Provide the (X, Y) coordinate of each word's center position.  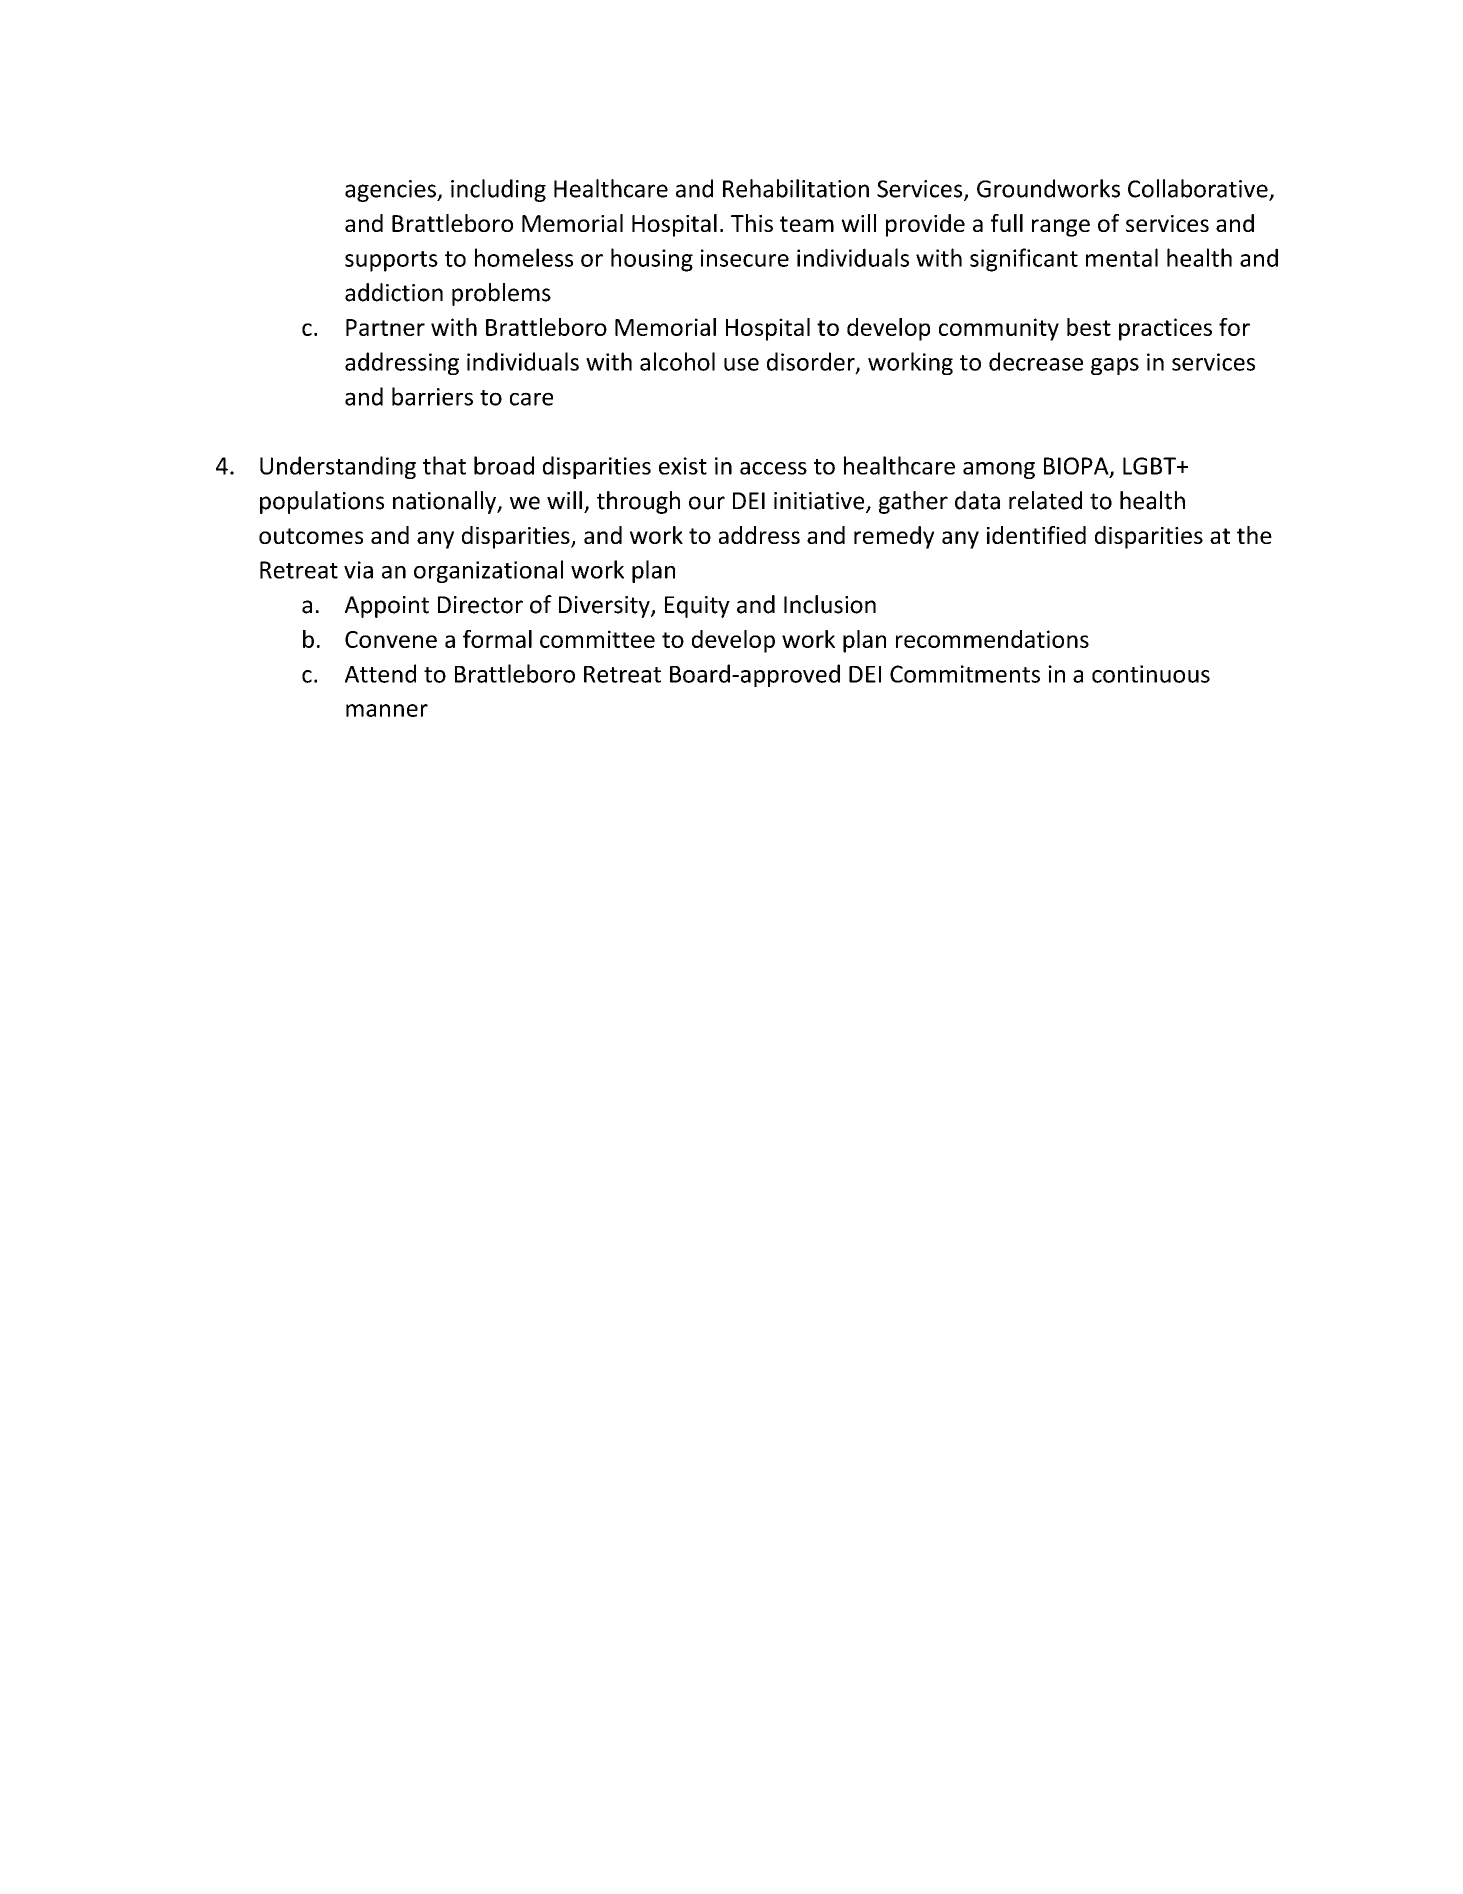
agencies (391, 191)
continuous (1151, 674)
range (1061, 228)
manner (387, 710)
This (752, 223)
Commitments (965, 674)
